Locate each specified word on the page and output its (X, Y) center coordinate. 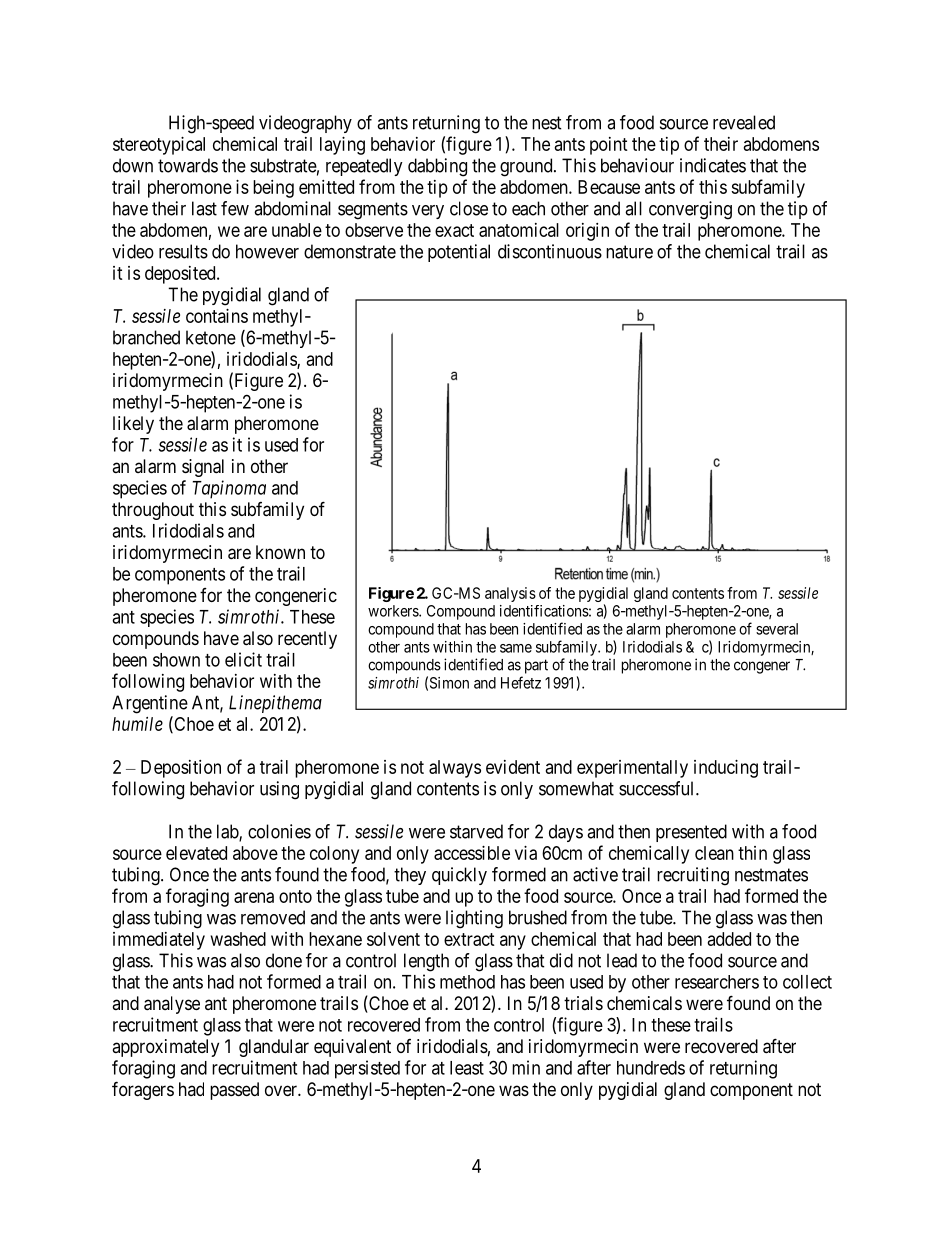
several (777, 629)
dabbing (437, 167)
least (467, 1068)
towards (188, 165)
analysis (510, 594)
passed (234, 1091)
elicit (243, 659)
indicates (713, 165)
